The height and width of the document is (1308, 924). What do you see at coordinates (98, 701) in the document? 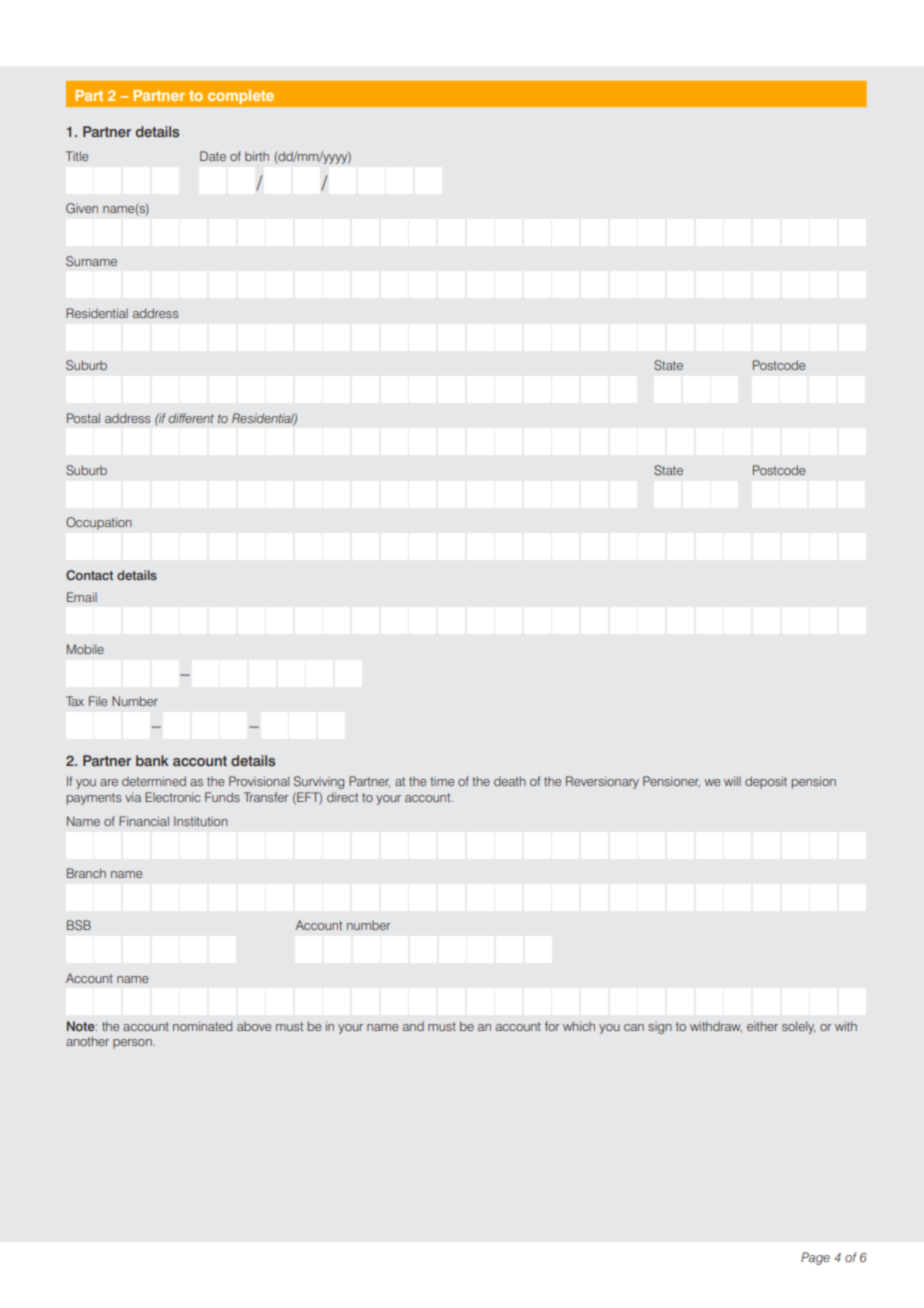
I see `File` at bounding box center [98, 701].
